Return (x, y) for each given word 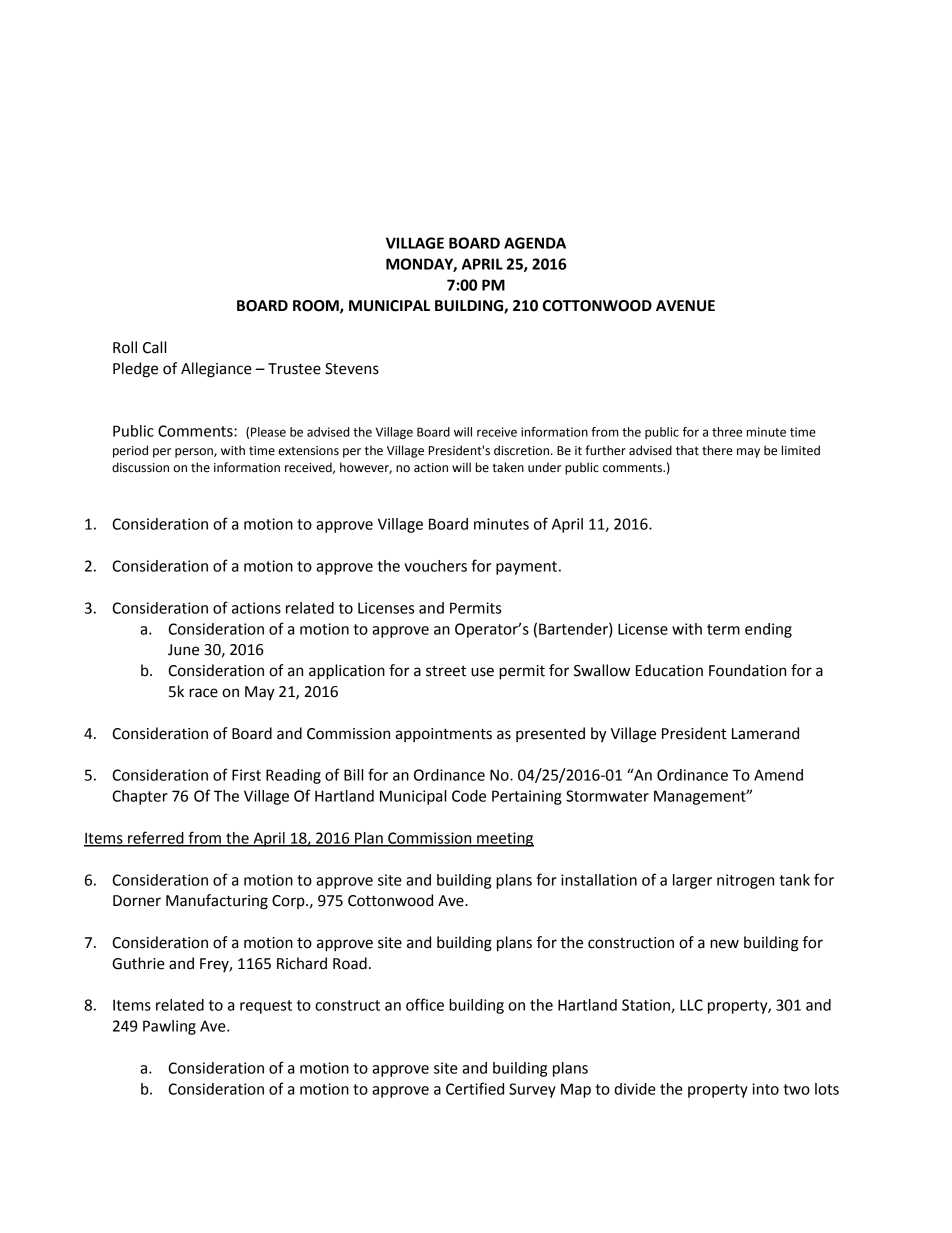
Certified (475, 1088)
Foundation (747, 670)
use (482, 672)
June (183, 650)
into (765, 1089)
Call (154, 347)
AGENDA (535, 243)
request (266, 1007)
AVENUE (685, 306)
